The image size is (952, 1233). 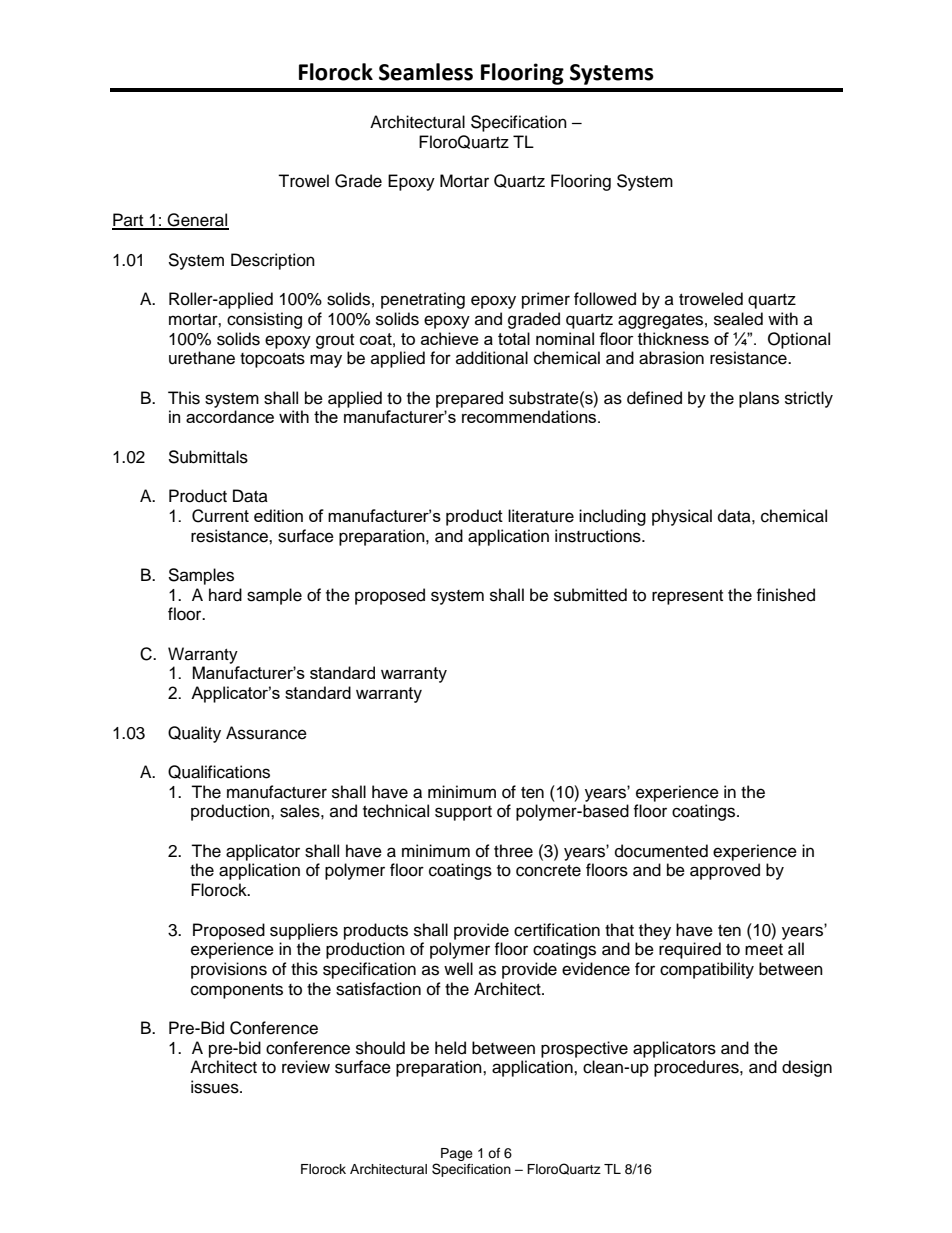 What do you see at coordinates (426, 72) in the page?
I see `Seamless` at bounding box center [426, 72].
